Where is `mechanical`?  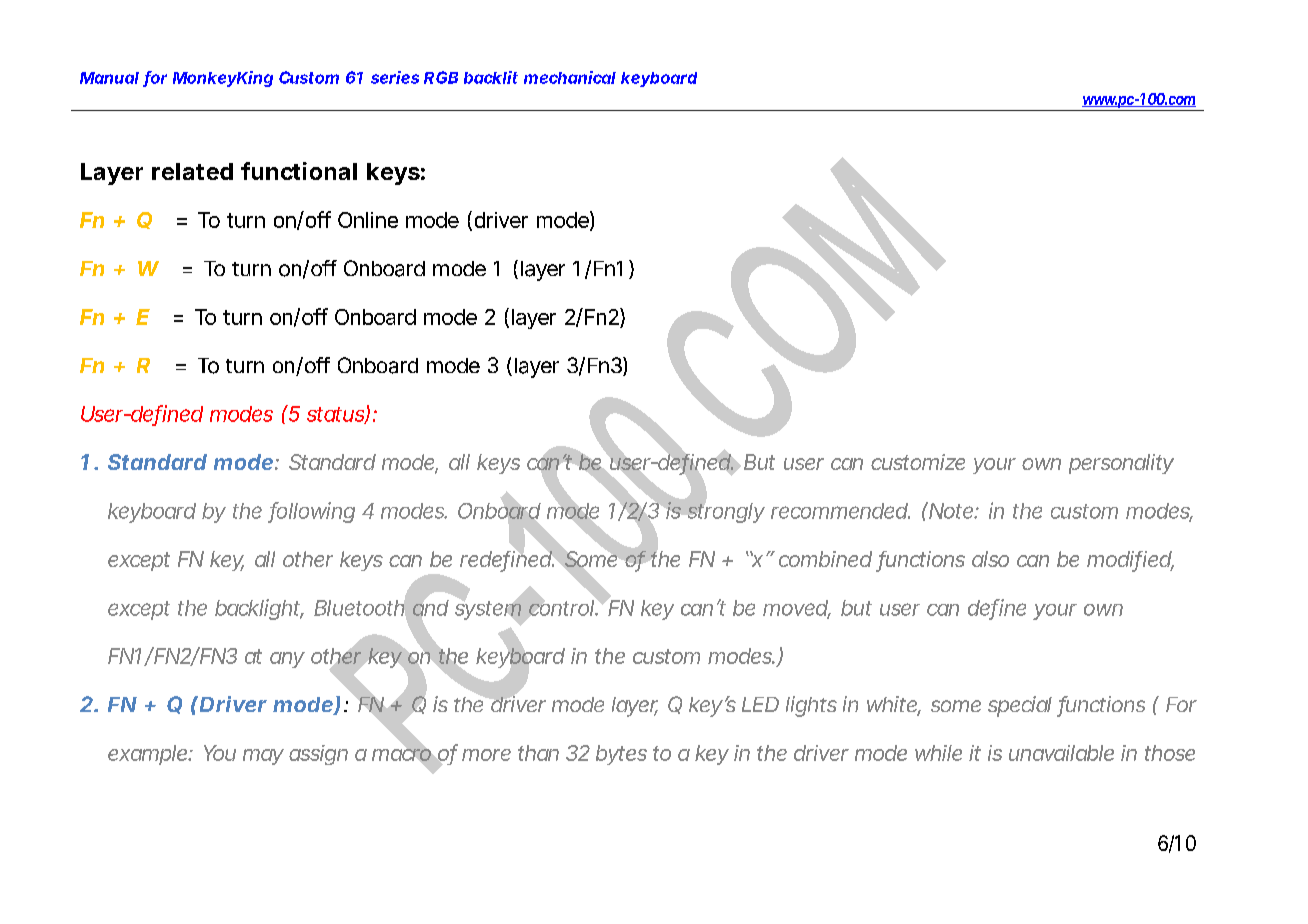 mechanical is located at coordinates (570, 77).
